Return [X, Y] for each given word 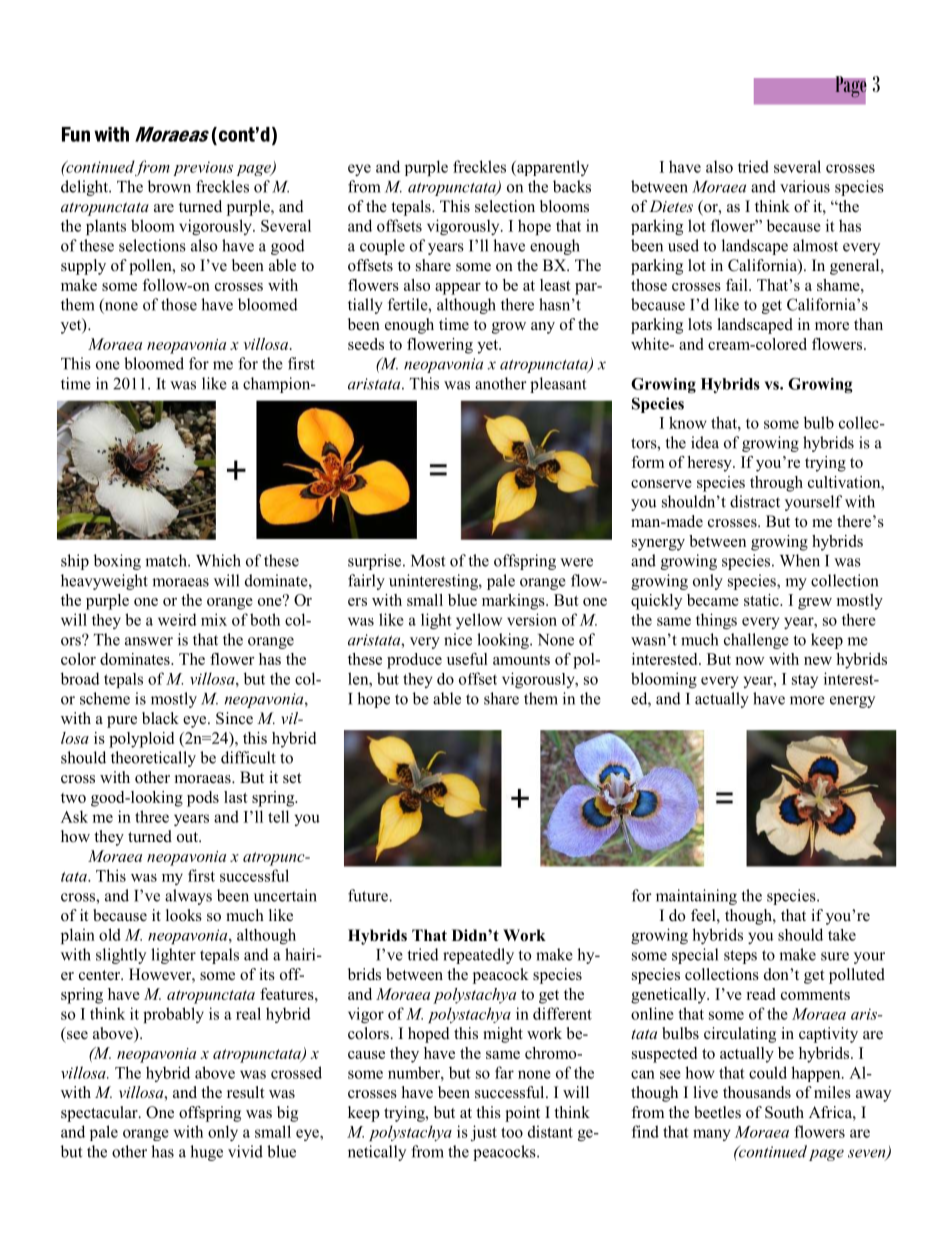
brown [169, 186]
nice [458, 639]
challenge [756, 641]
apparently [552, 168]
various [805, 186]
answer [149, 641]
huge [206, 1153]
